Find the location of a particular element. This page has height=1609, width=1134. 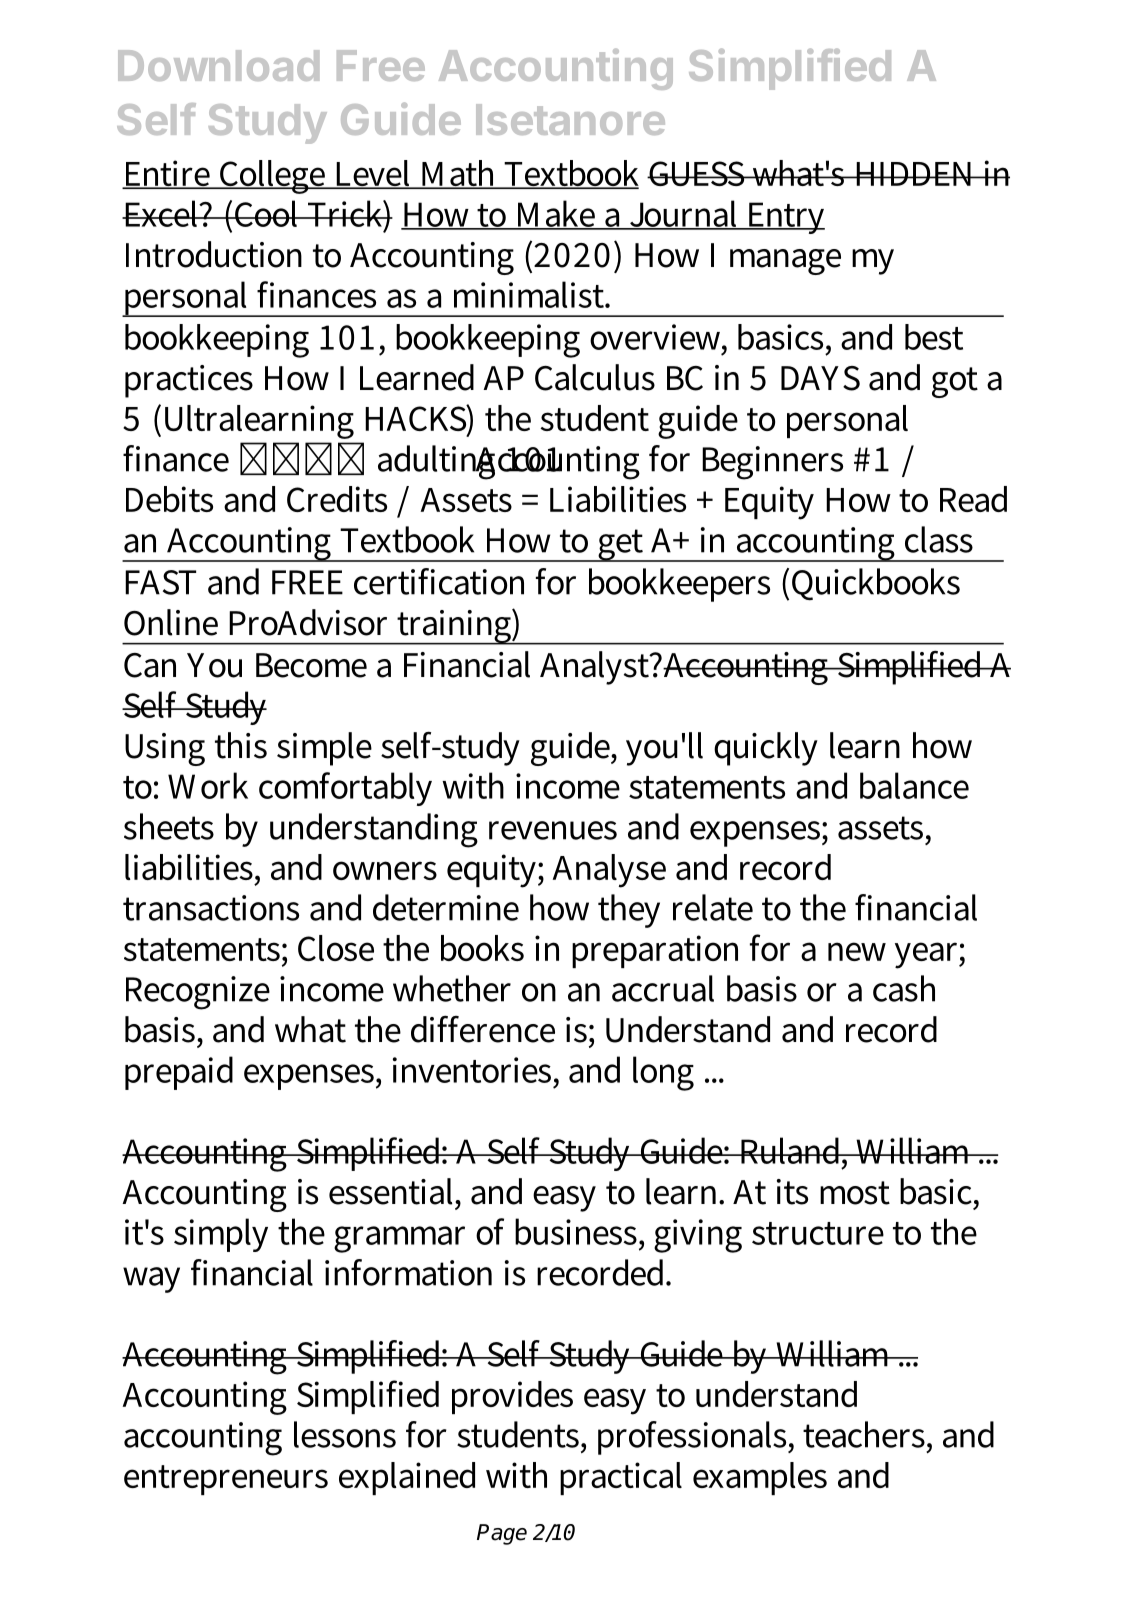

Calculus is located at coordinates (595, 377).
